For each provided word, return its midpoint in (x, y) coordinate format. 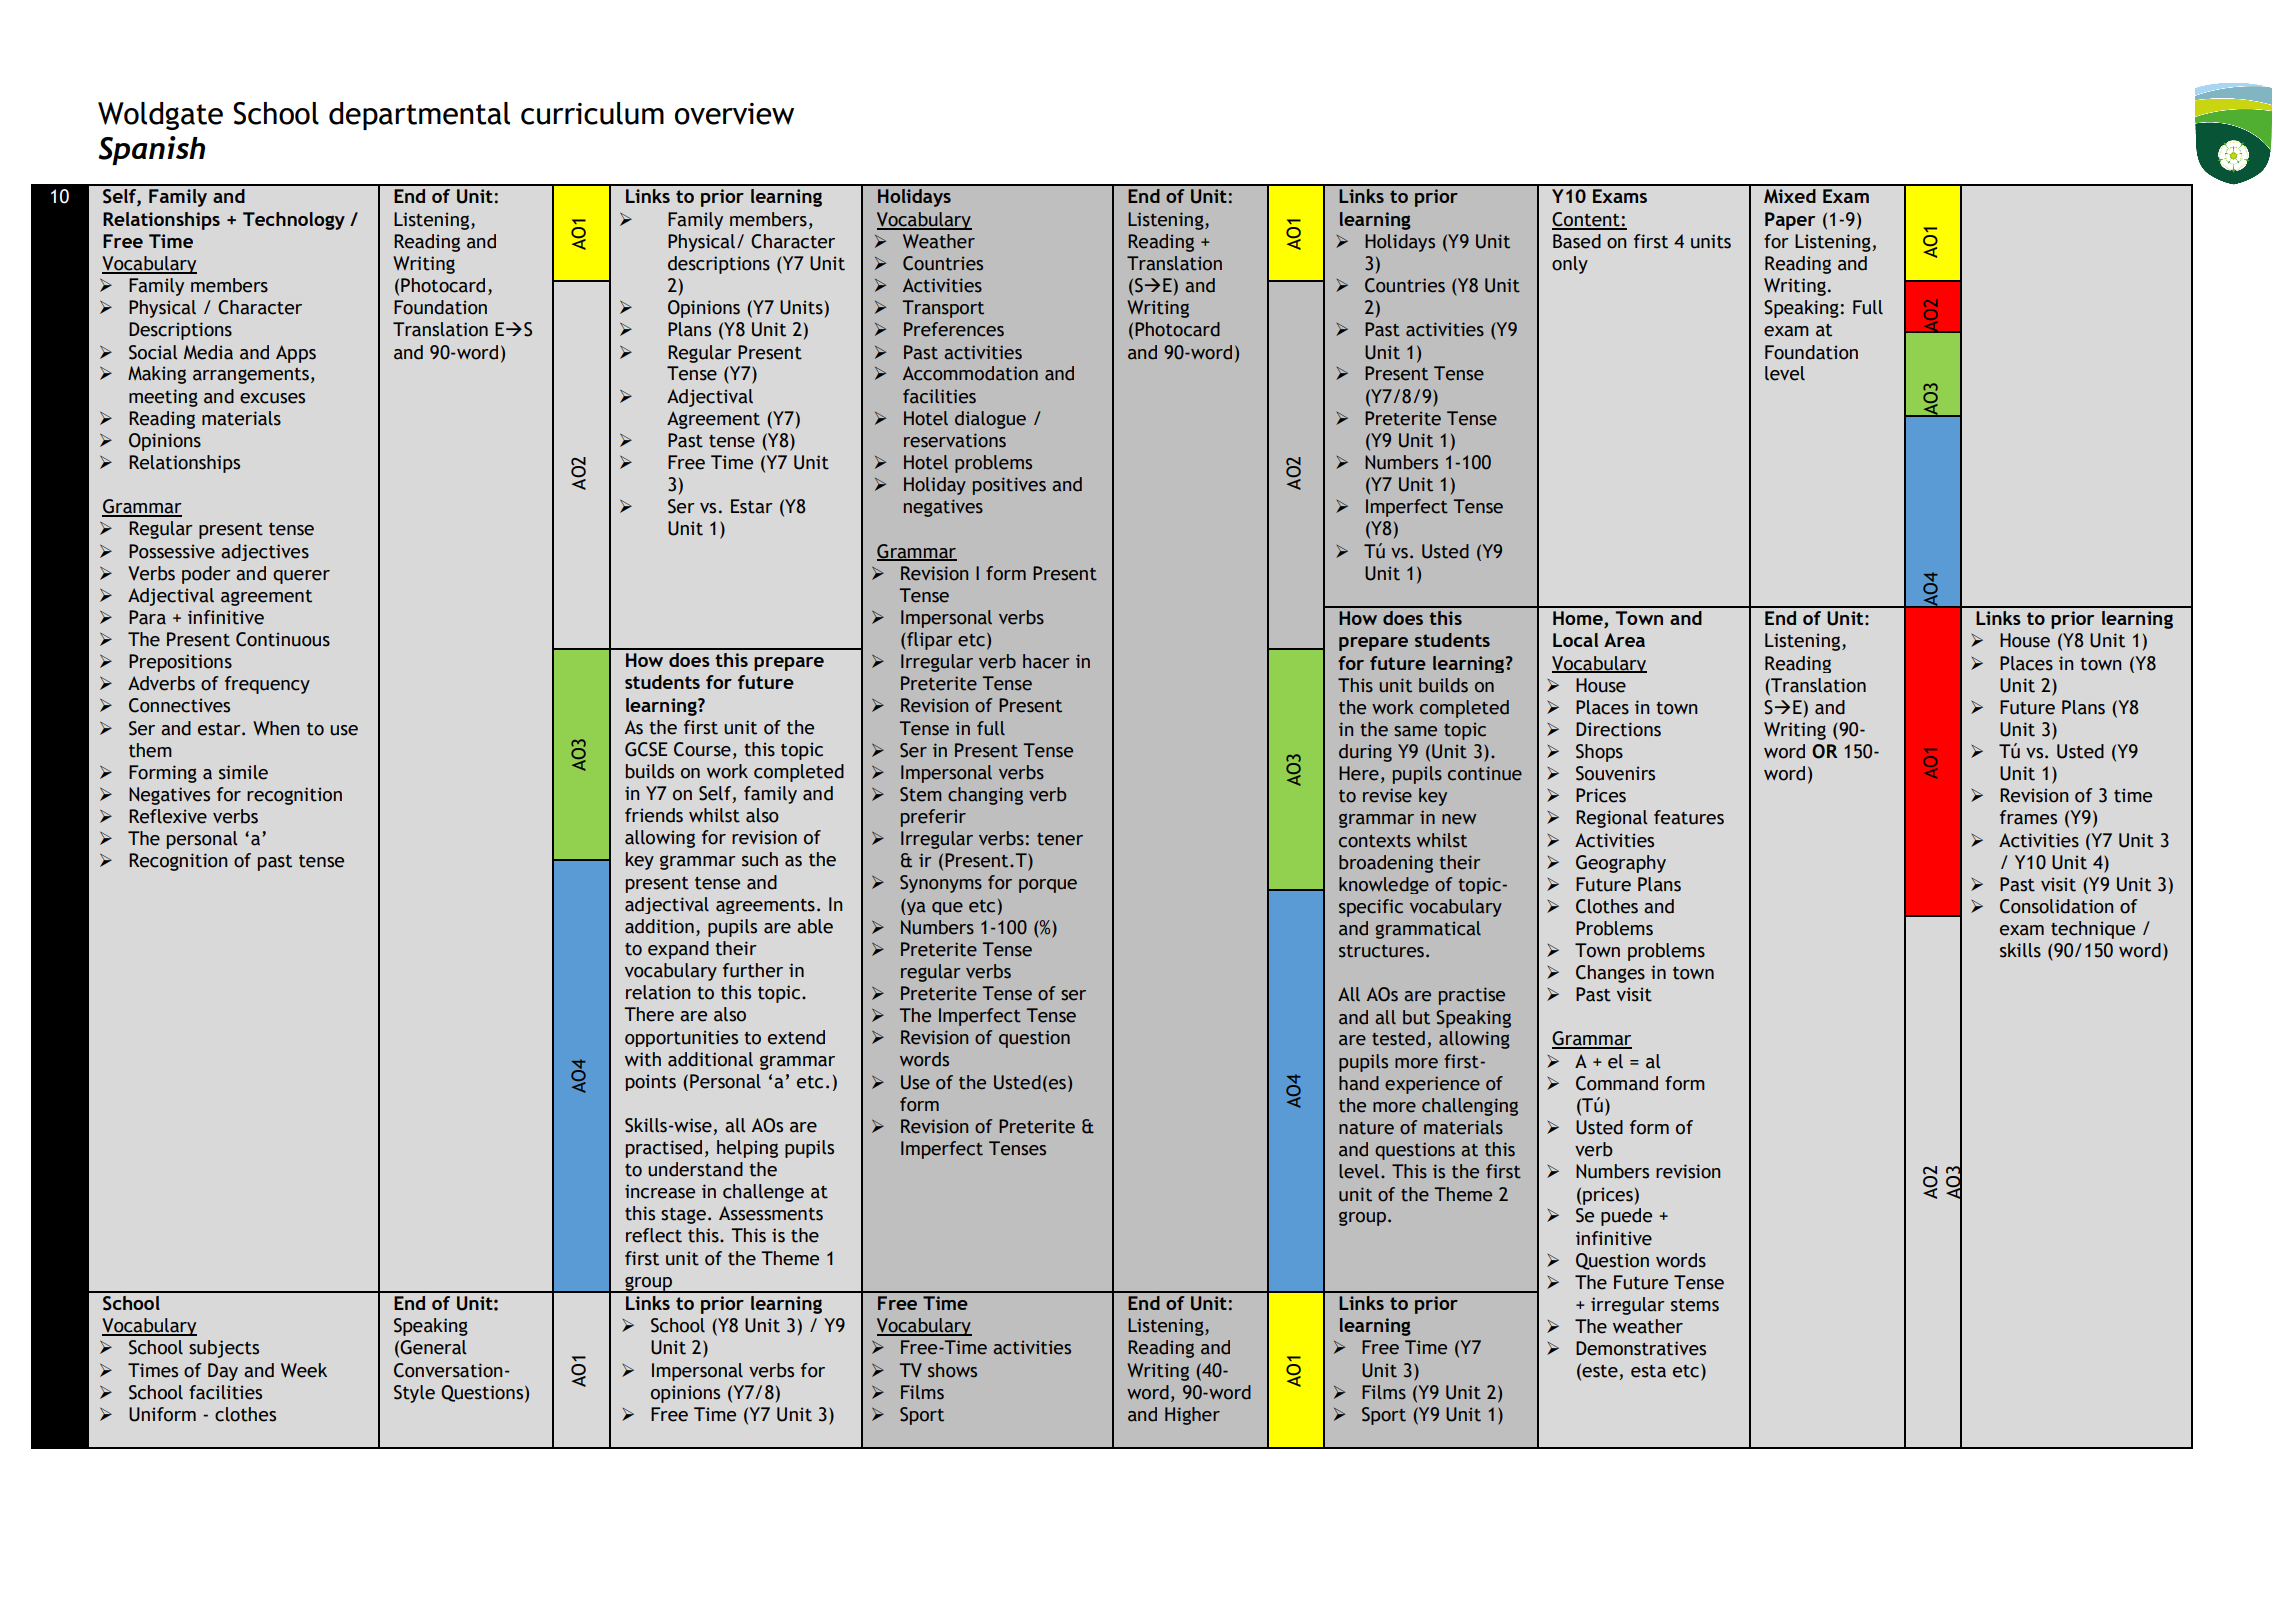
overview (734, 114)
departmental (419, 116)
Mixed (1790, 196)
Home (1579, 619)
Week (304, 1370)
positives (1009, 486)
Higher (1192, 1416)
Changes (1610, 974)
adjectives (265, 552)
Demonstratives (1641, 1348)
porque (1048, 886)
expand (678, 950)
